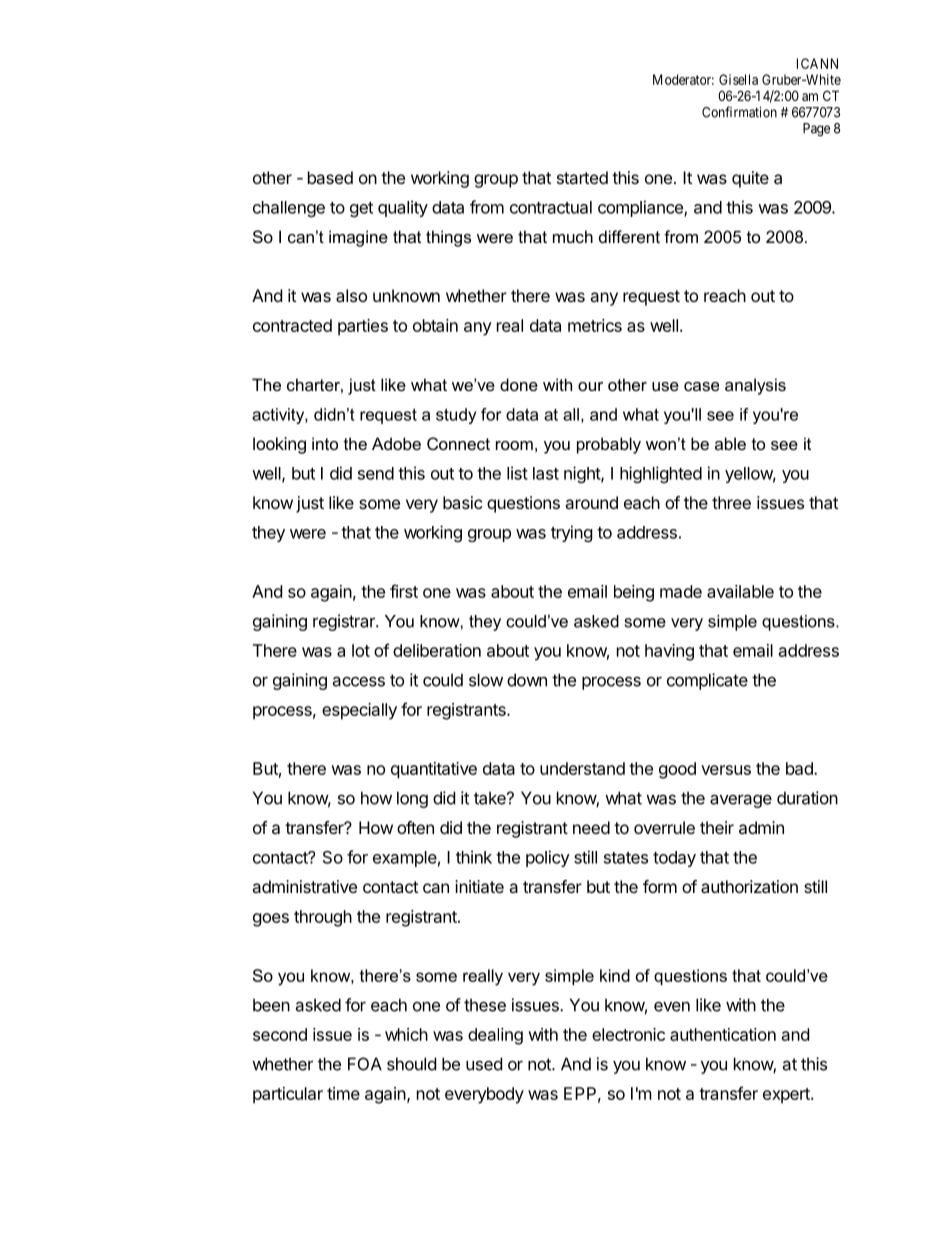  I want to click on based, so click(330, 177).
